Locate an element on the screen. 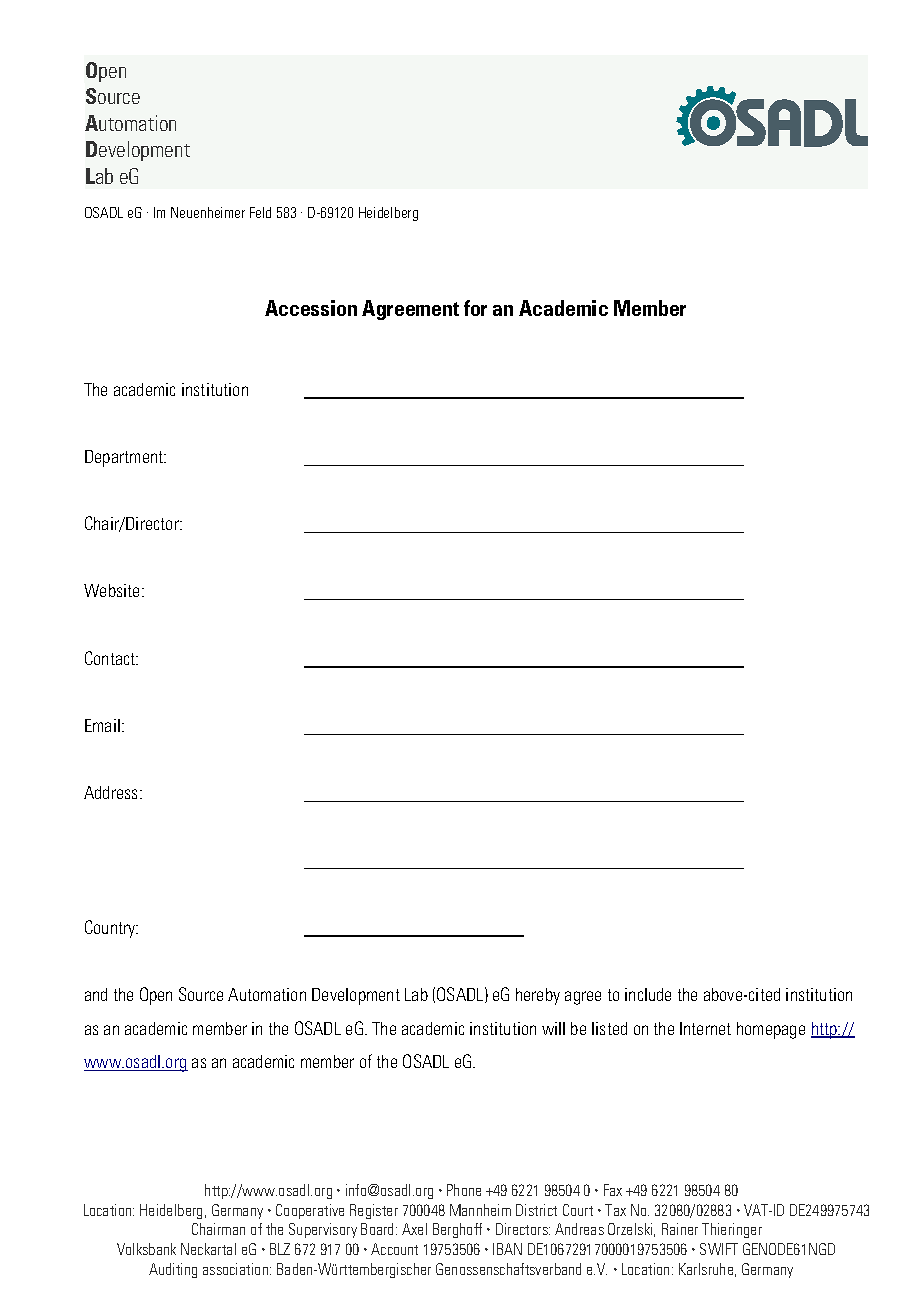 The image size is (924, 1308). Country is located at coordinates (111, 929).
